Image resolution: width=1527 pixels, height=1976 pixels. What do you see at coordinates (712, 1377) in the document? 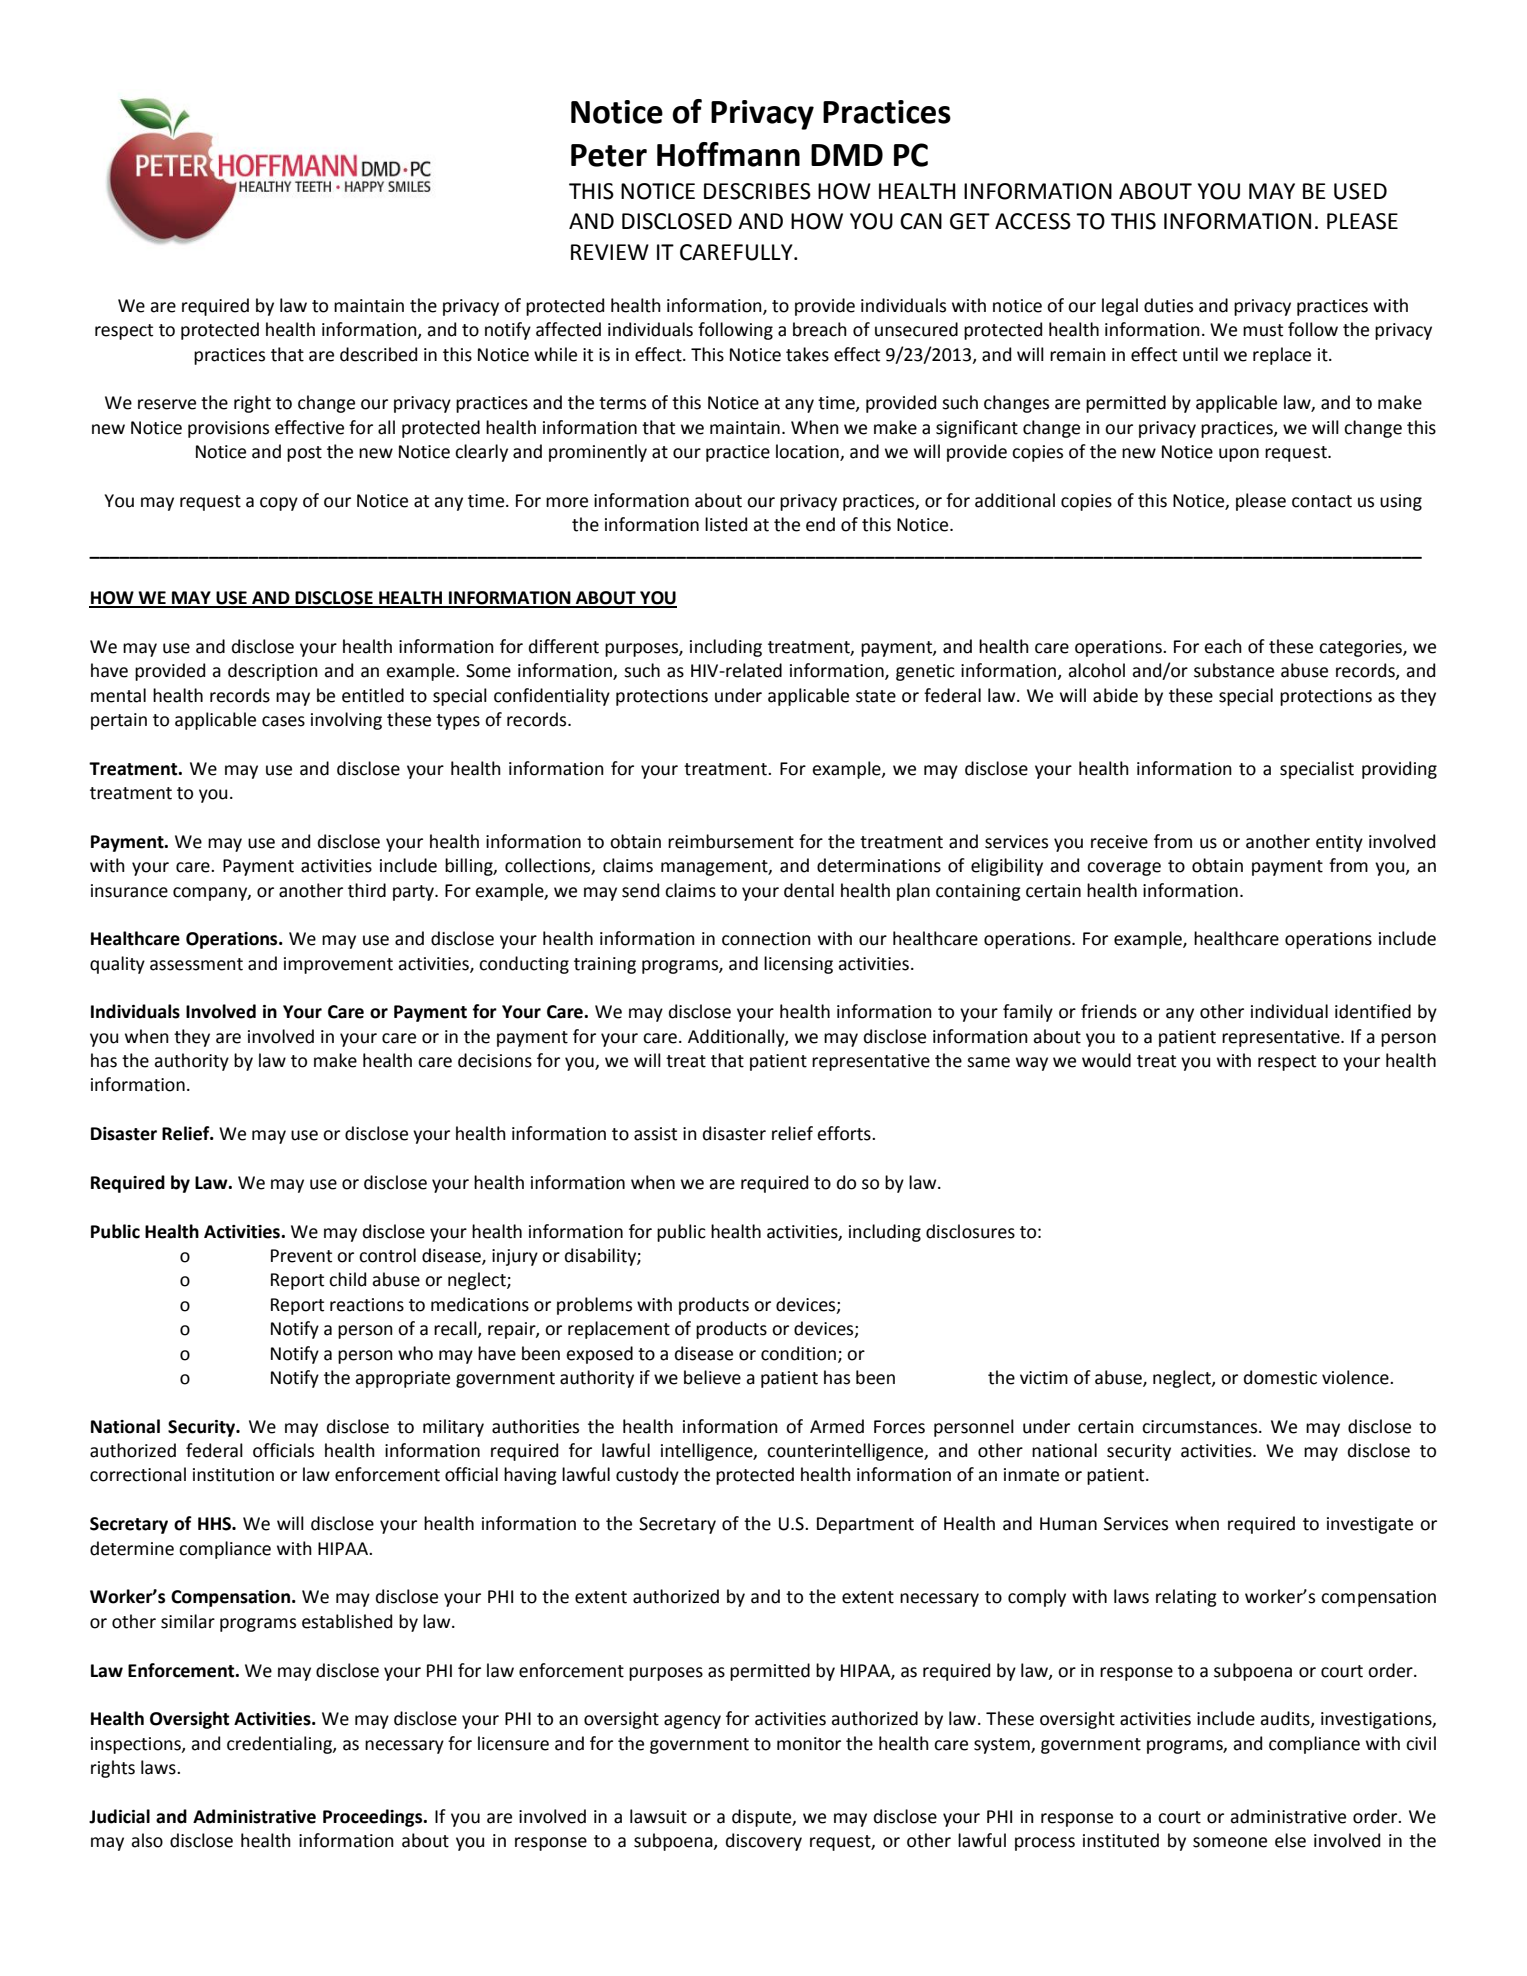
I see `believe` at bounding box center [712, 1377].
